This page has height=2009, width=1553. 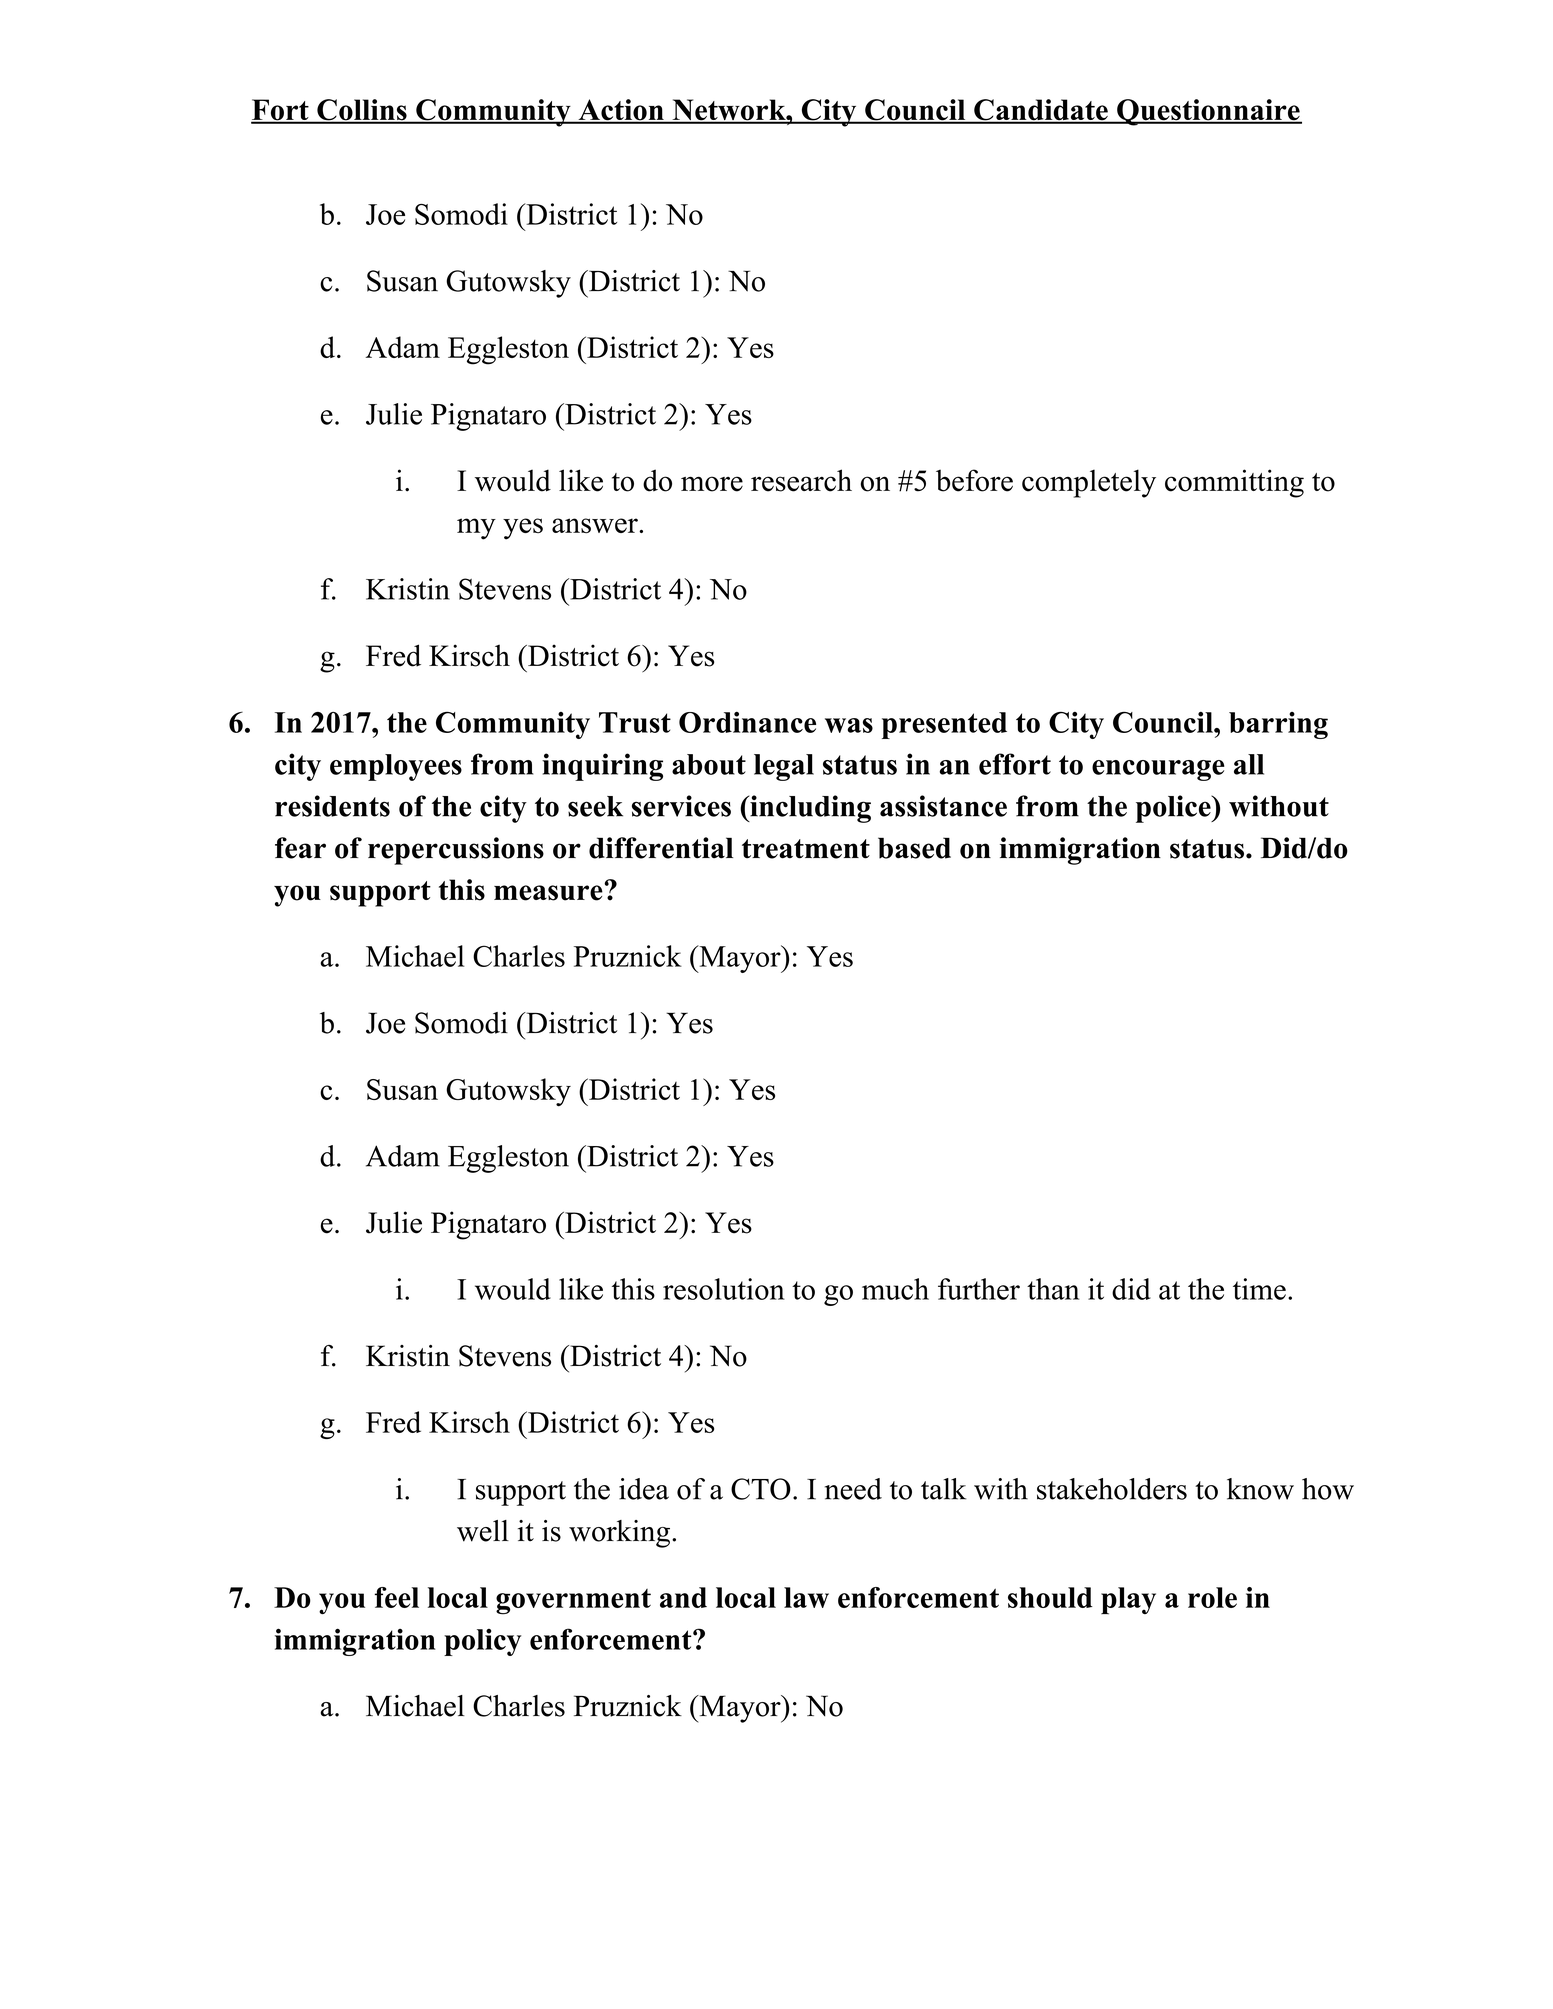 I want to click on law, so click(x=806, y=1597).
